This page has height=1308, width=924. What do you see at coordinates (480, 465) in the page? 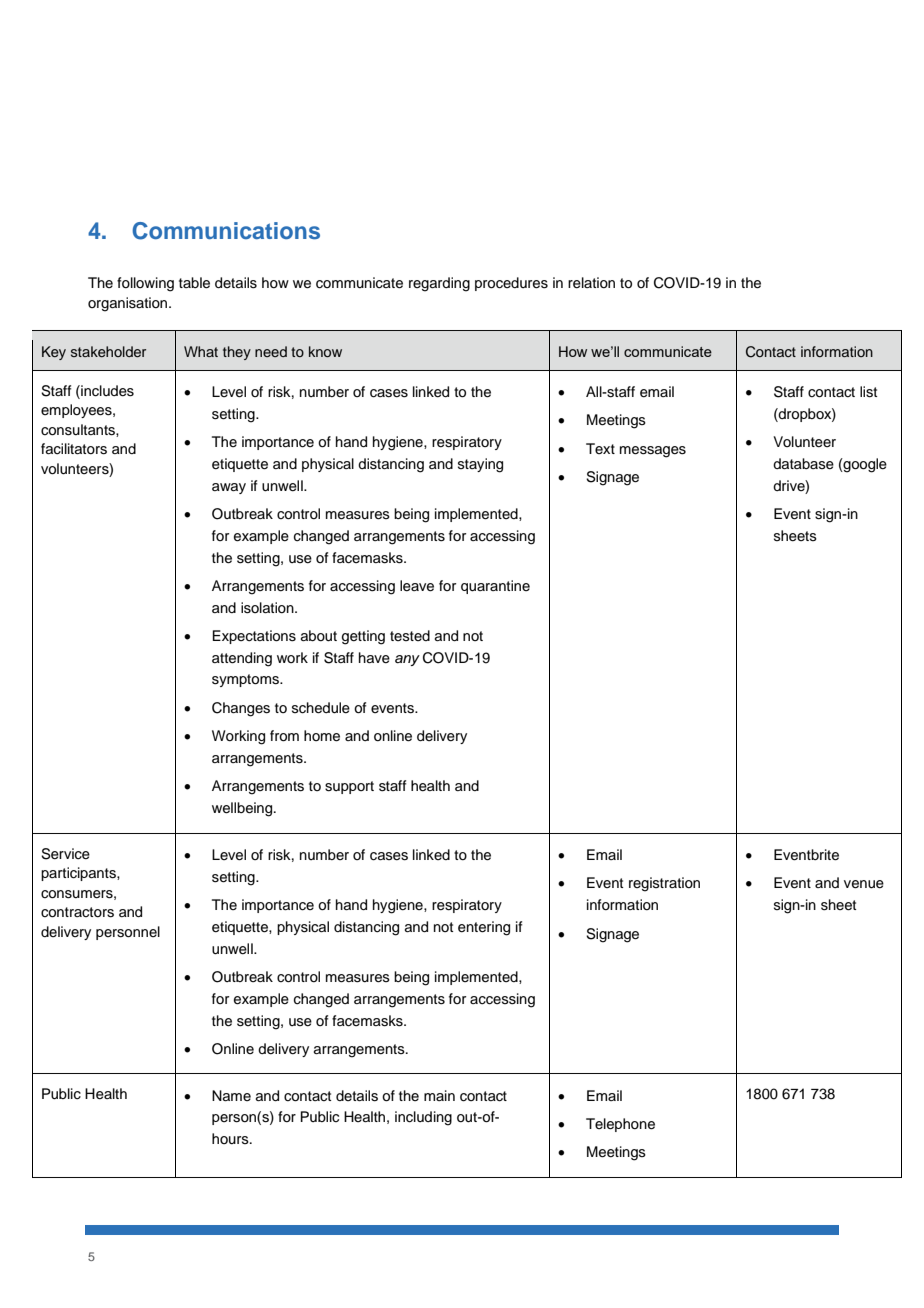
I see `staying` at bounding box center [480, 465].
